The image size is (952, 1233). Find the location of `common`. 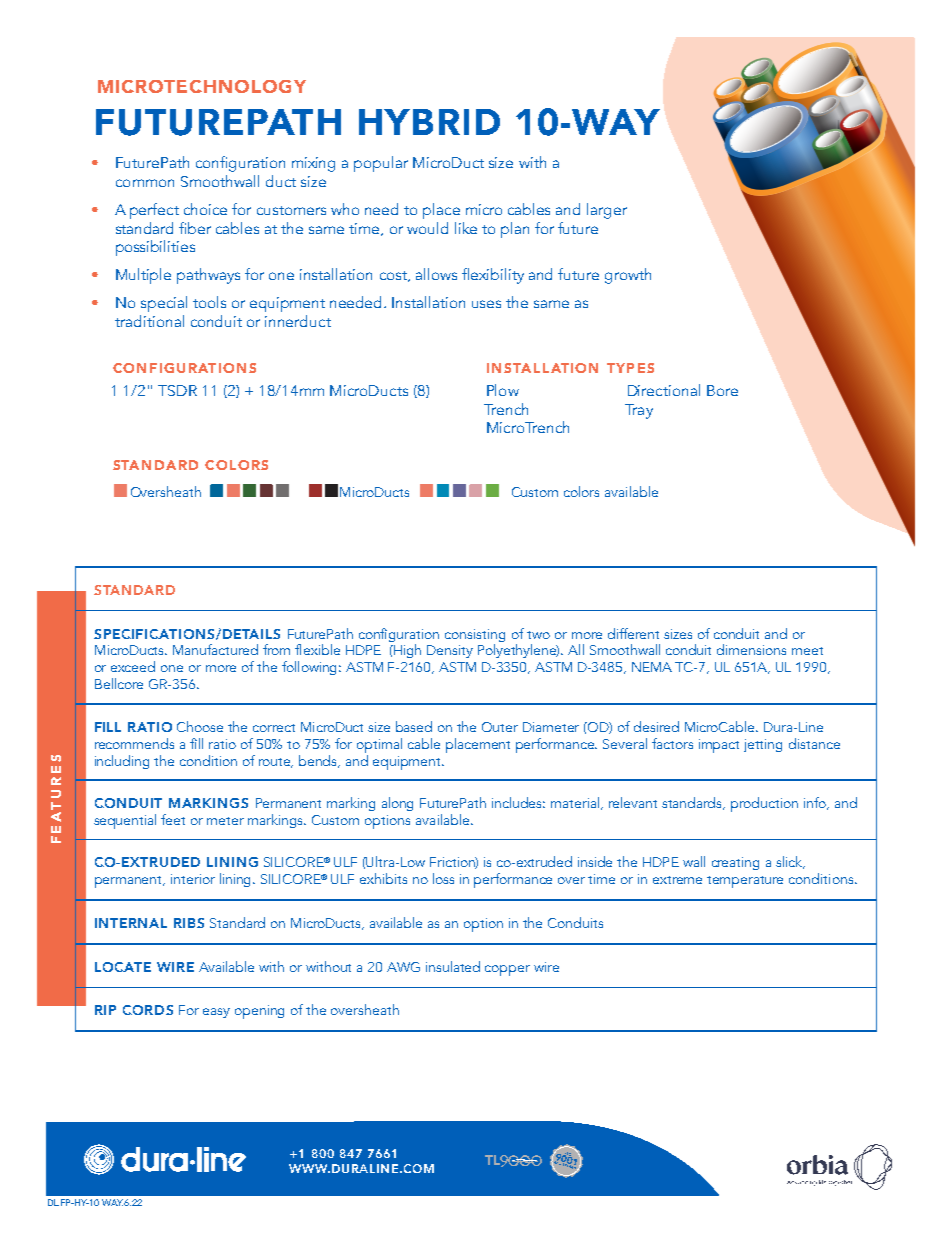

common is located at coordinates (145, 183).
